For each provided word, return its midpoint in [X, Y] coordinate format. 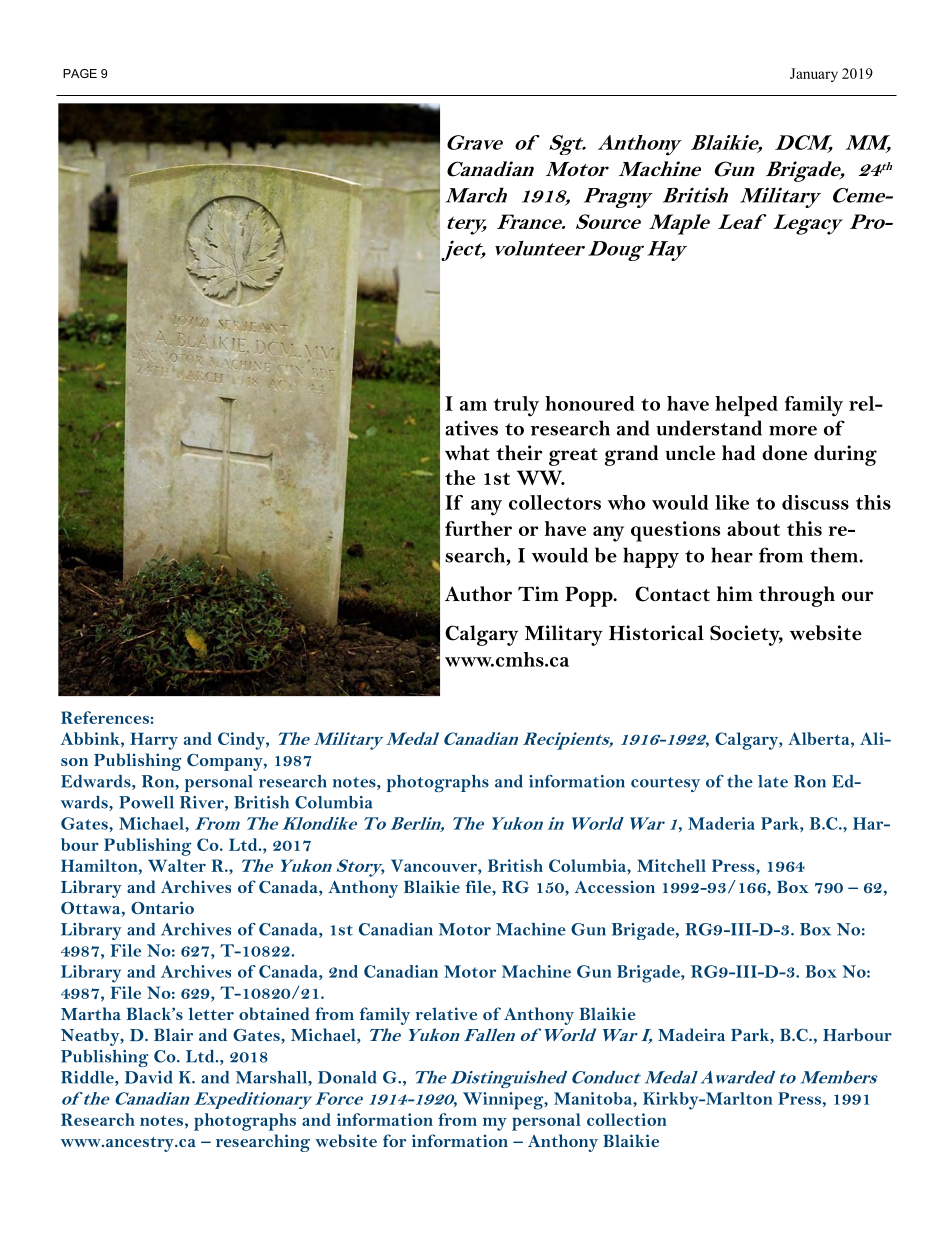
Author [478, 593]
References [105, 717]
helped [746, 406]
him [735, 593]
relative [446, 1013]
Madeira [691, 1034]
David [149, 1077]
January [814, 75]
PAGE [80, 73]
